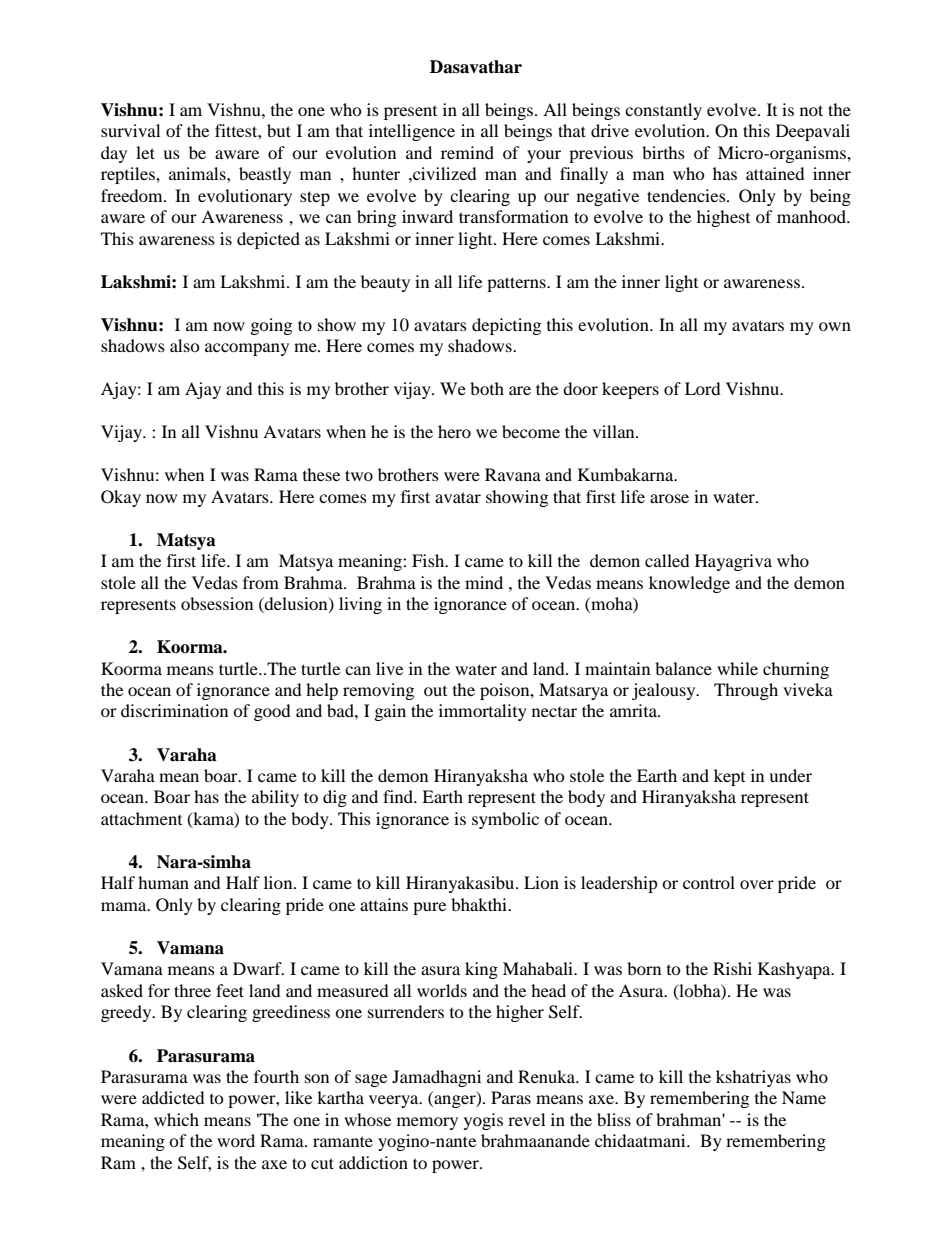  What do you see at coordinates (412, 132) in the screenshot?
I see `intelligence` at bounding box center [412, 132].
